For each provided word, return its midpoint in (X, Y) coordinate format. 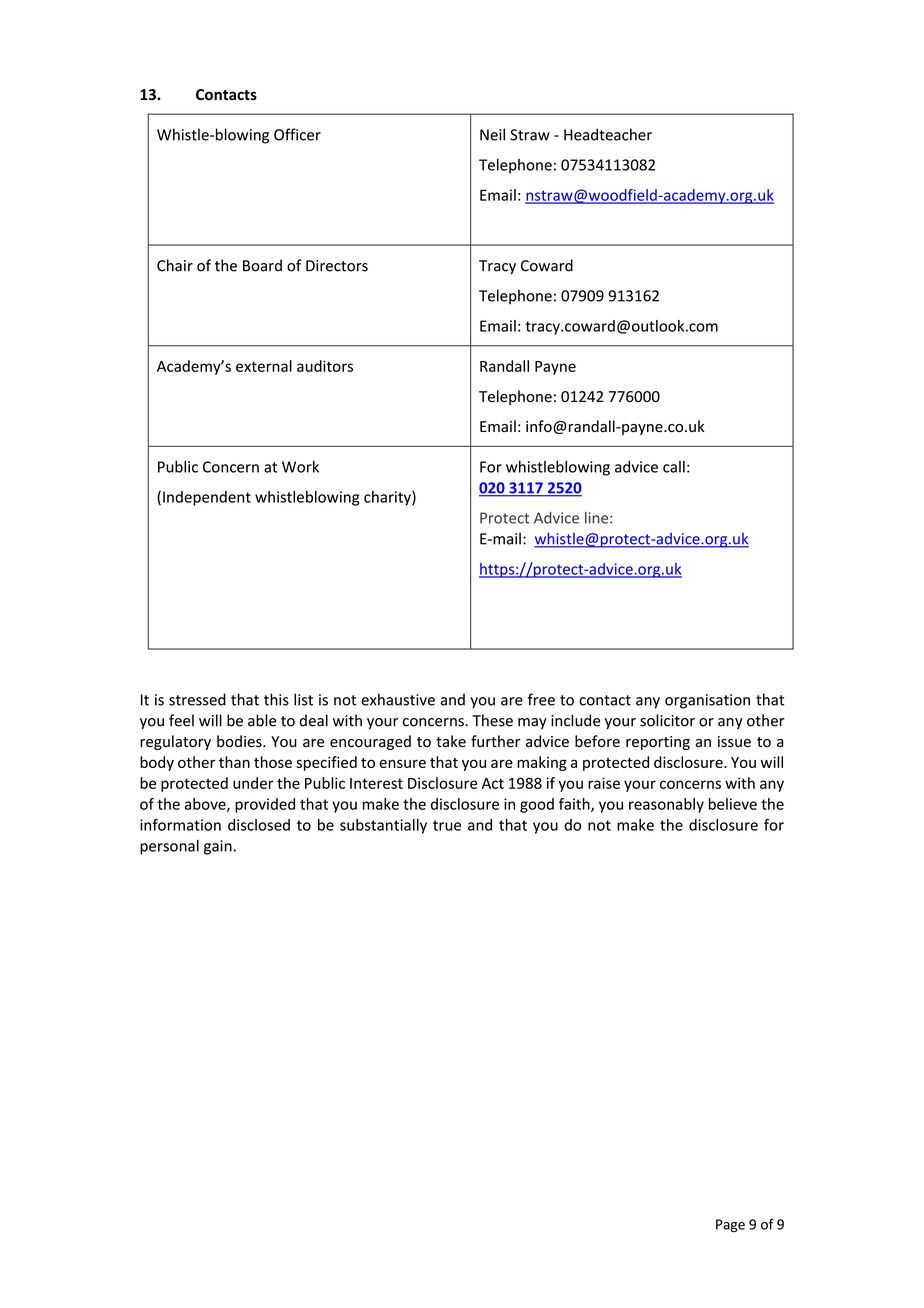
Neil (492, 134)
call (674, 466)
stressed (197, 699)
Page (730, 1226)
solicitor (667, 720)
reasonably (666, 805)
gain (218, 847)
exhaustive (398, 699)
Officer (297, 134)
